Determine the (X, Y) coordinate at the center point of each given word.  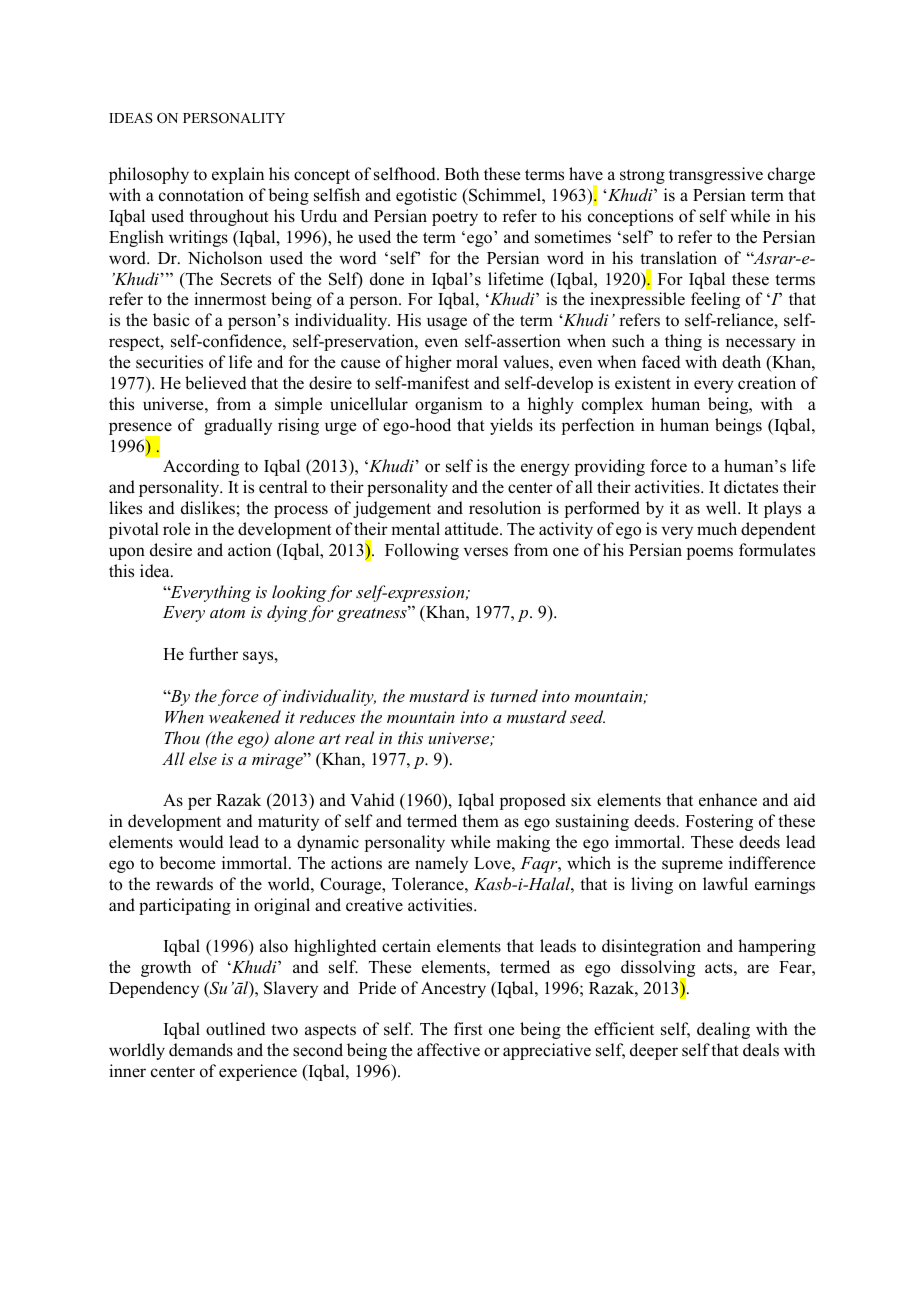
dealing (723, 1030)
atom (227, 613)
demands (201, 1050)
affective (448, 1050)
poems (710, 553)
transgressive (716, 175)
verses (486, 552)
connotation (201, 195)
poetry (455, 218)
